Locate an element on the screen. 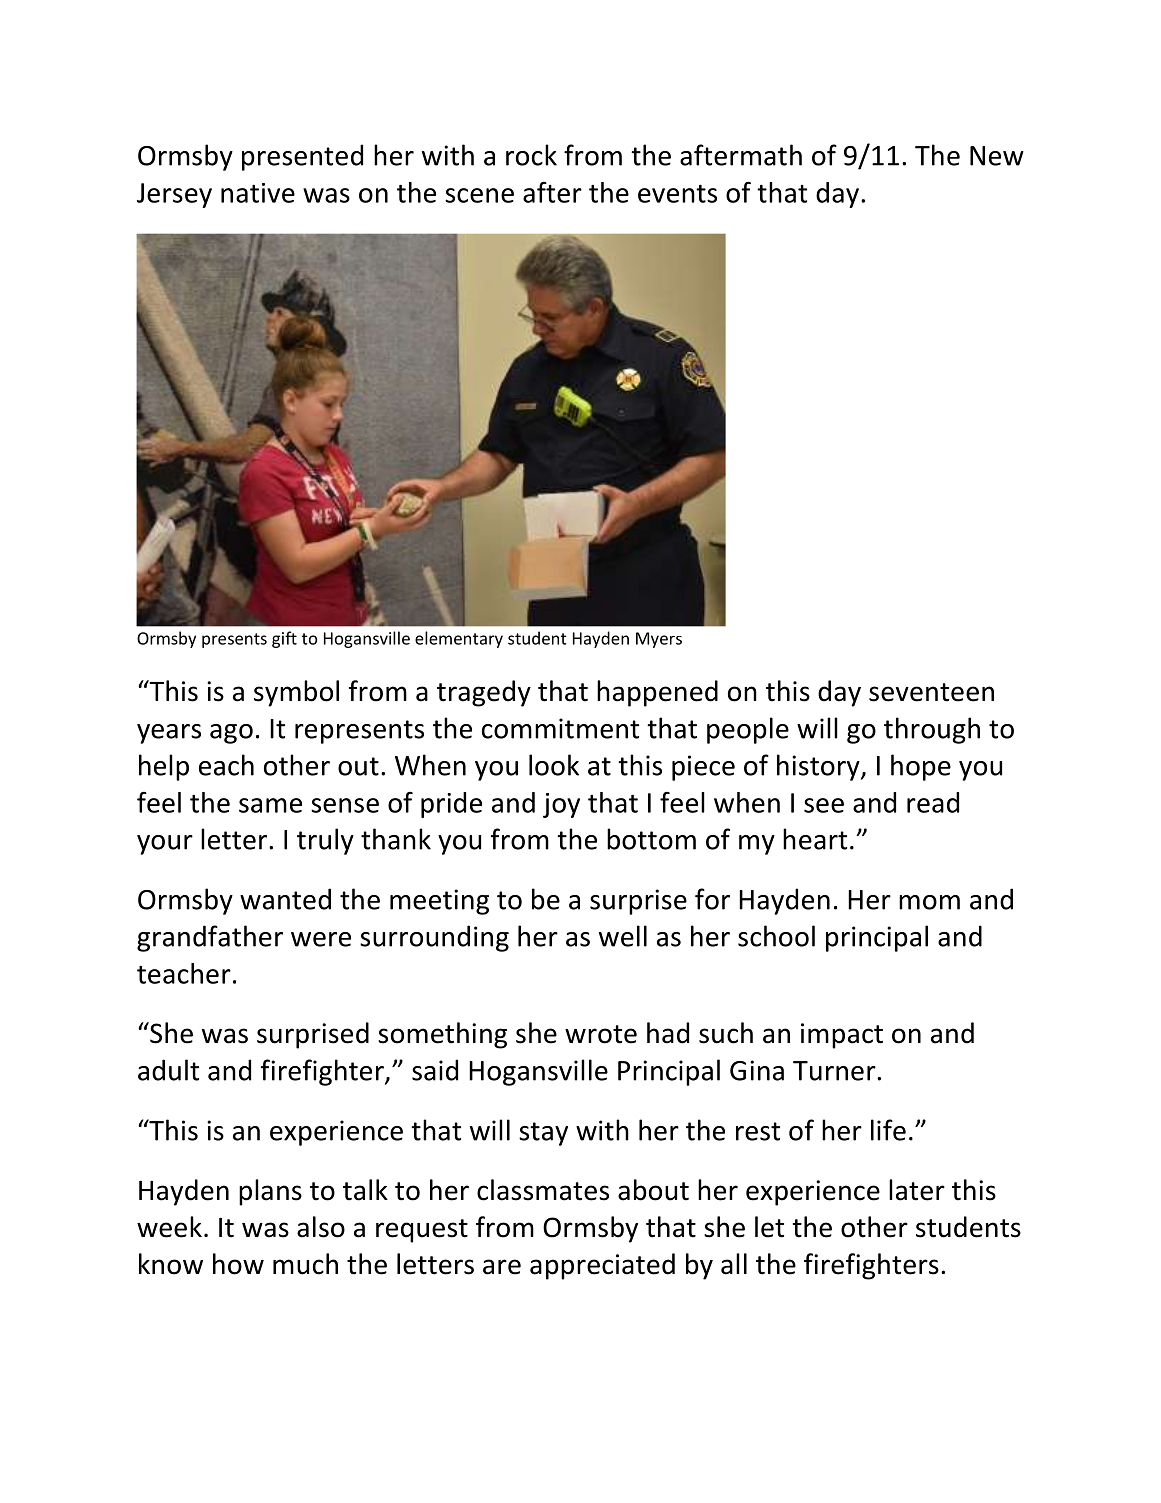  mom is located at coordinates (929, 902).
